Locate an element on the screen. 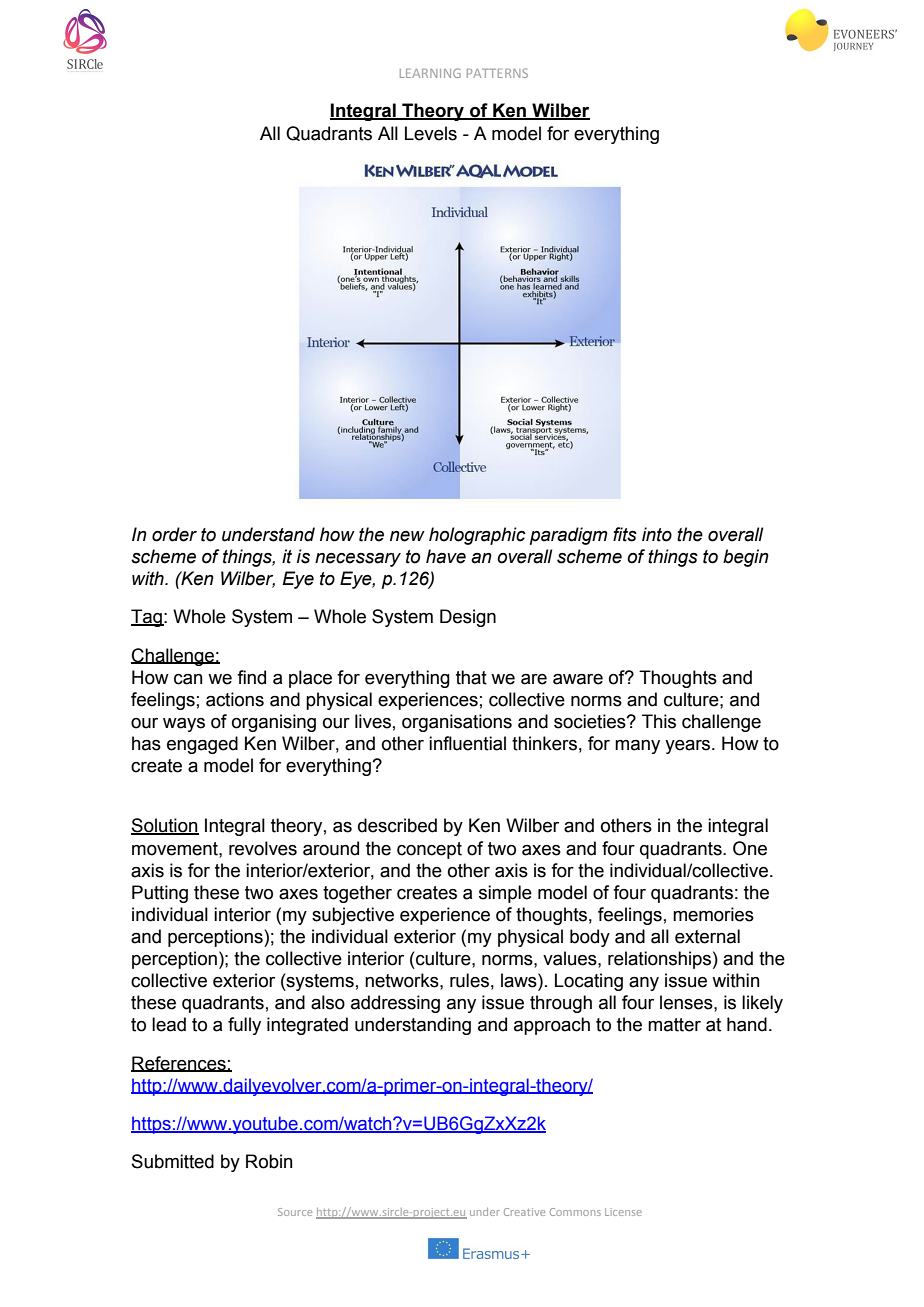  One is located at coordinates (750, 848).
